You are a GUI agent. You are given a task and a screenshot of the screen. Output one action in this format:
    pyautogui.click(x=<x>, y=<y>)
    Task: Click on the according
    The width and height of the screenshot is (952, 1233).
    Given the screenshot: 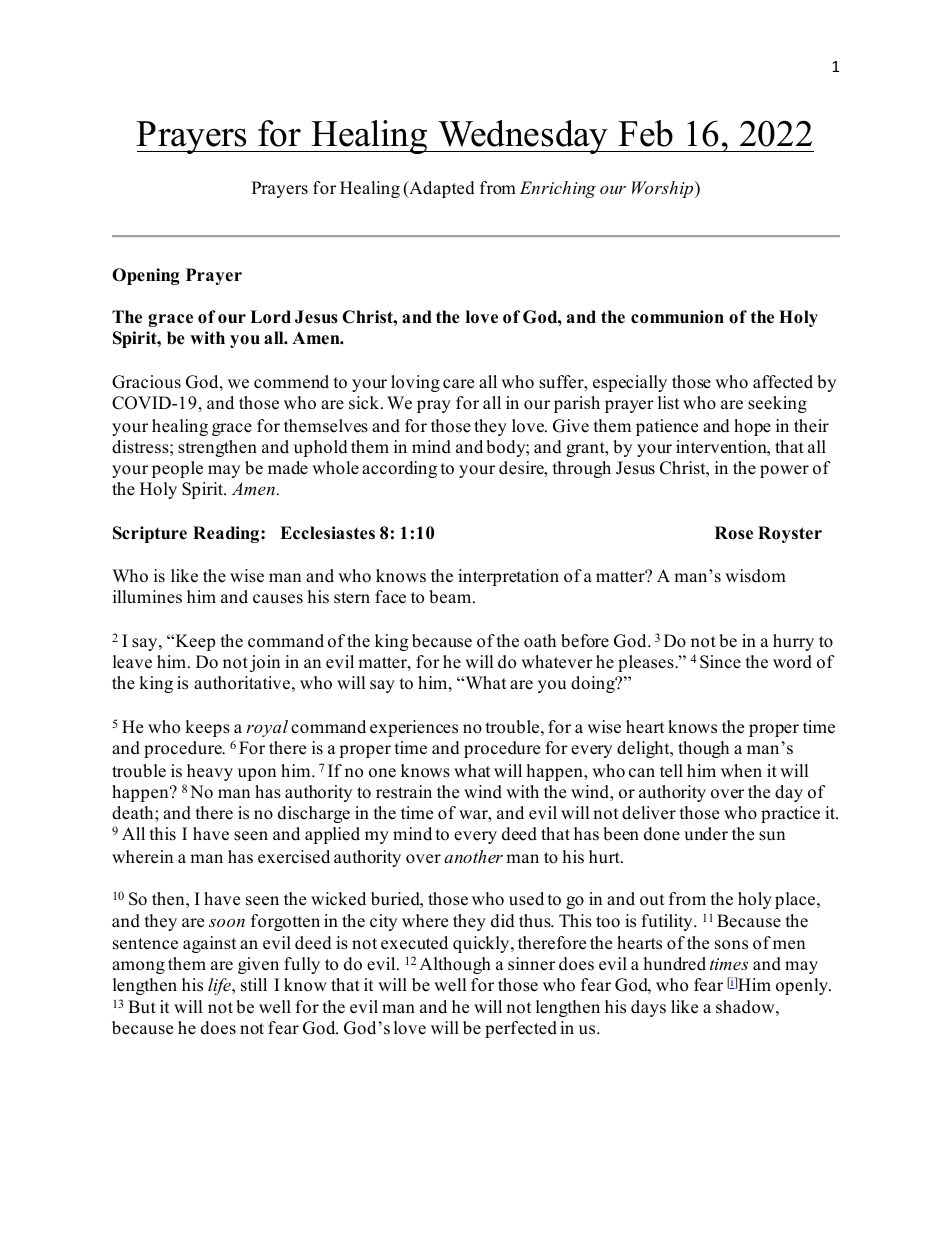 What is the action you would take?
    pyautogui.click(x=399, y=469)
